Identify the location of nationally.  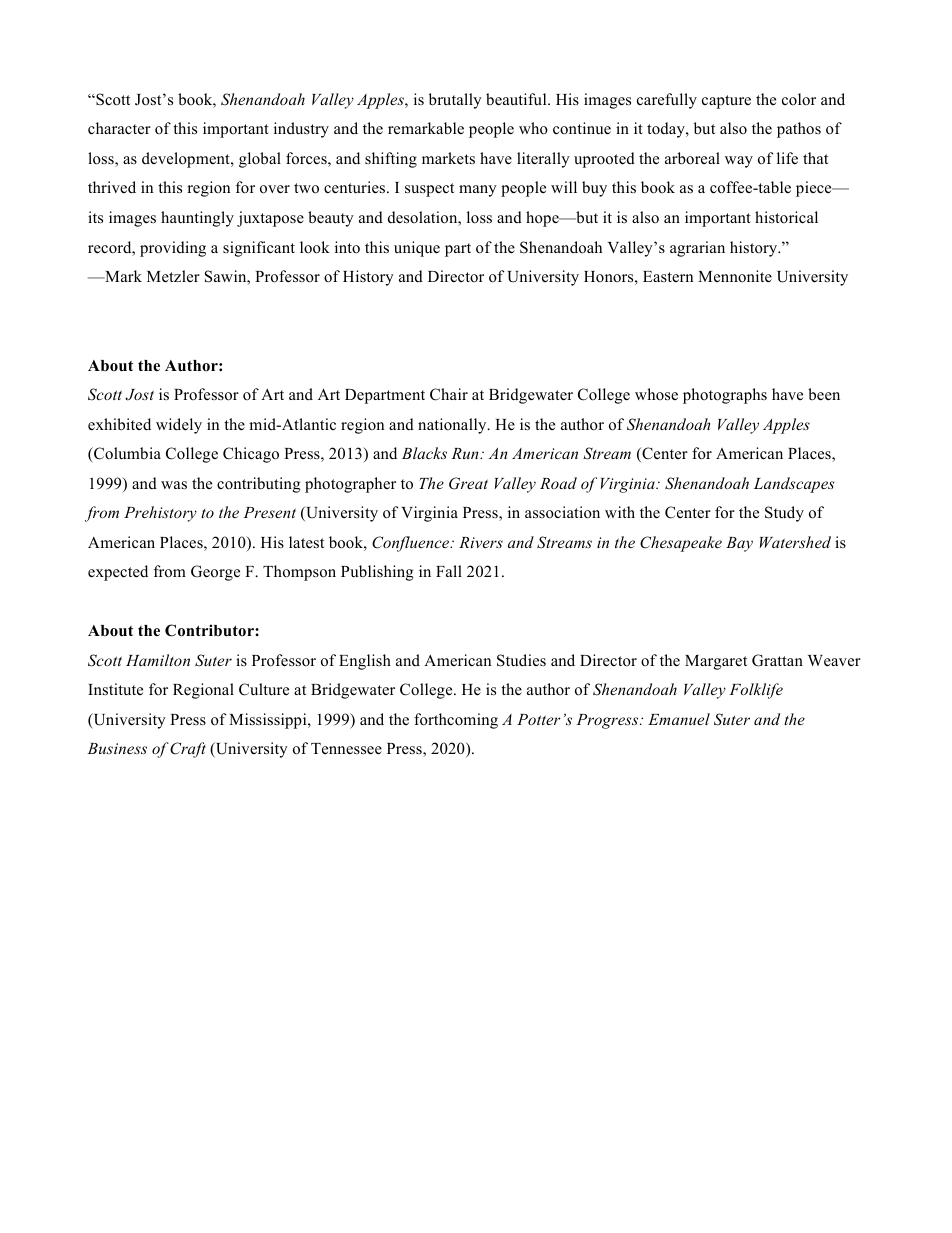
(453, 426).
